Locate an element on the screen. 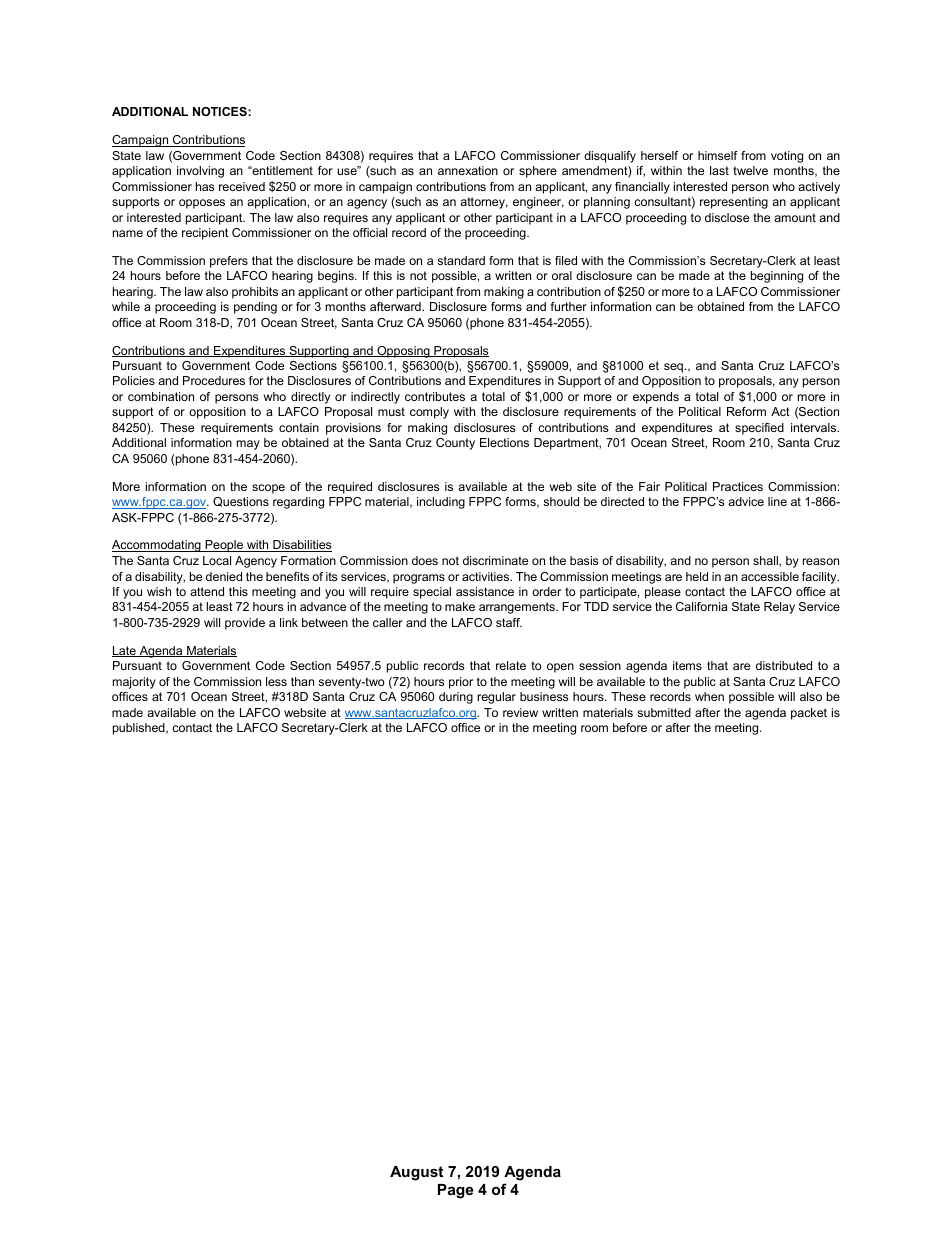 The height and width of the screenshot is (1233, 952). Page is located at coordinates (455, 1191).
